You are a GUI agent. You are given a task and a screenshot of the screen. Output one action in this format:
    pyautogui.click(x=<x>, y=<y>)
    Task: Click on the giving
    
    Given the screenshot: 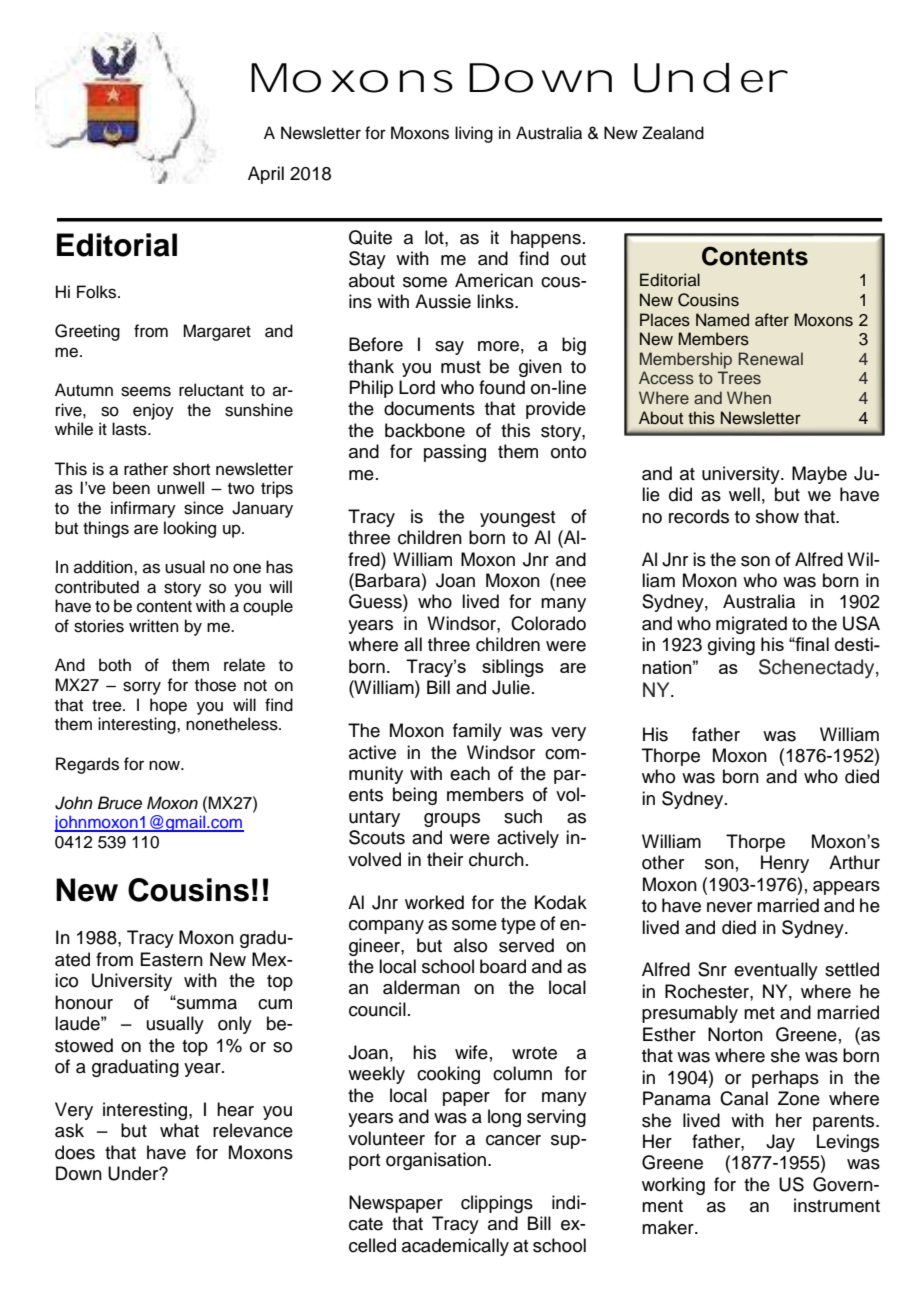 What is the action you would take?
    pyautogui.click(x=731, y=646)
